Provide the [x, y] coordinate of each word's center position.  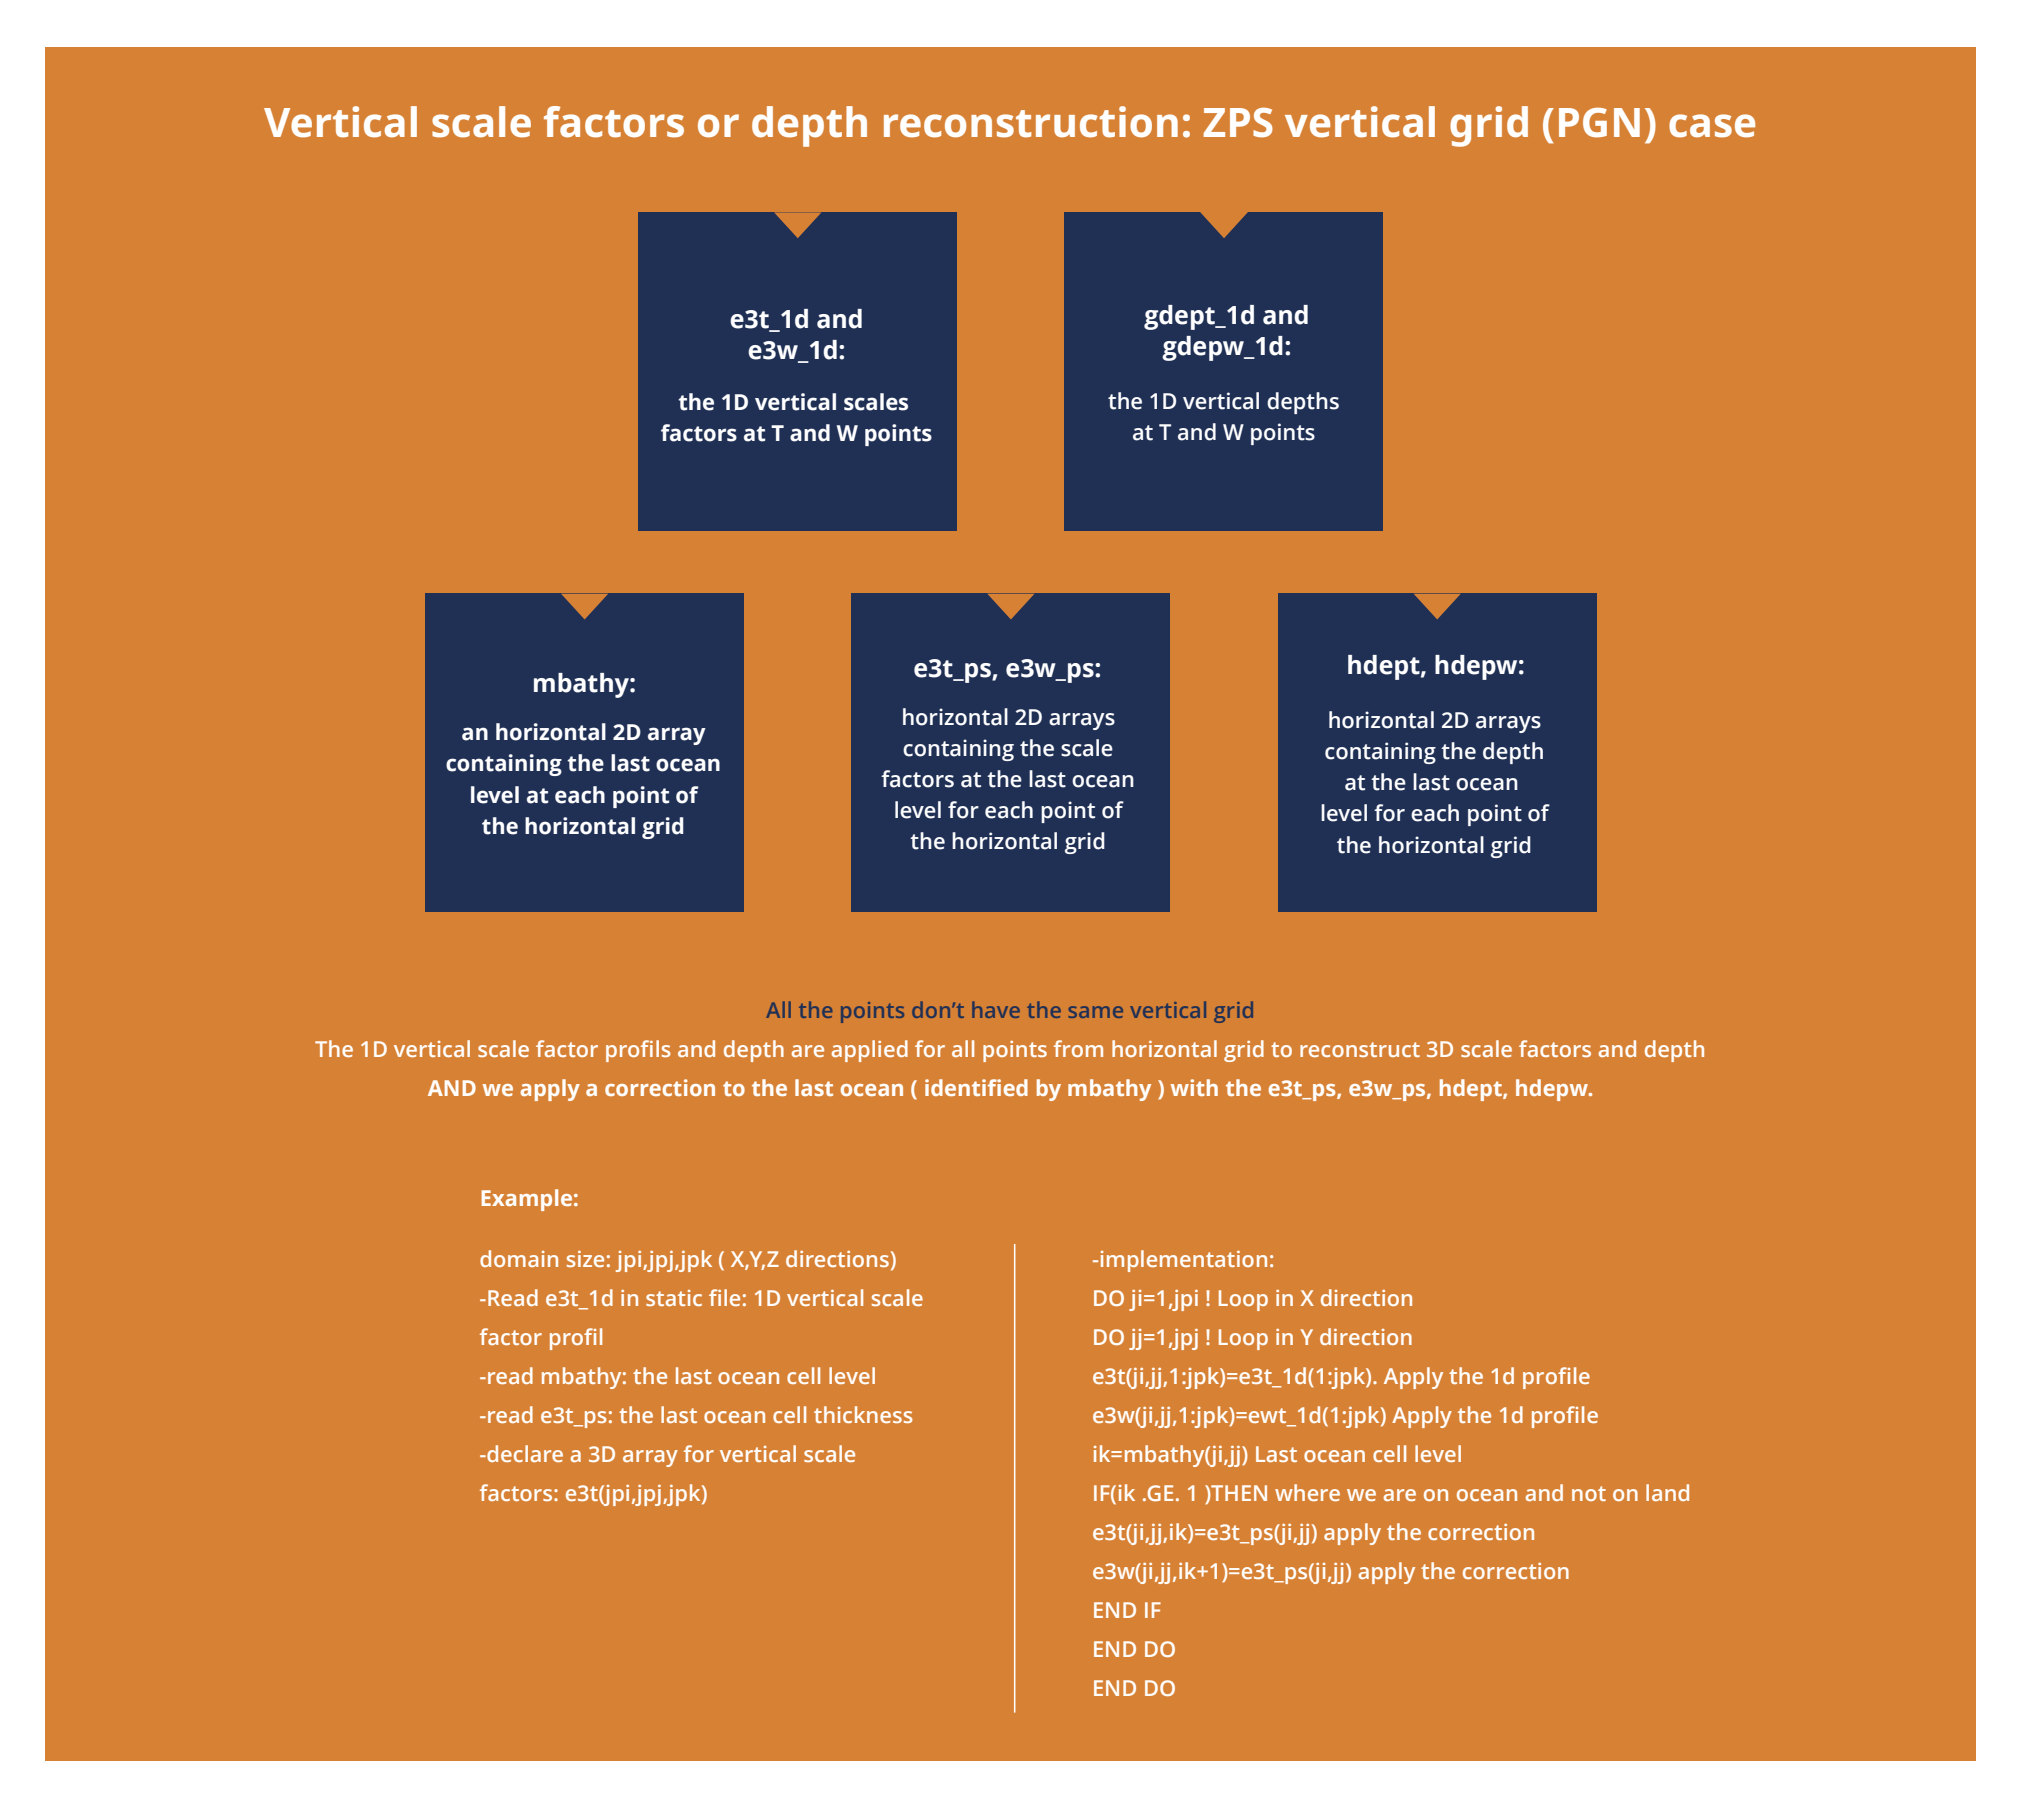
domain [519, 1258]
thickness [863, 1414]
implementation [1184, 1261]
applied [870, 1051]
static [674, 1298]
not [1589, 1493]
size [585, 1259]
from [1078, 1048]
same [1095, 1012]
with [1194, 1087]
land [1667, 1492]
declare [524, 1453]
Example [526, 1200]
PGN [1599, 122]
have [996, 1009]
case [1712, 126]
